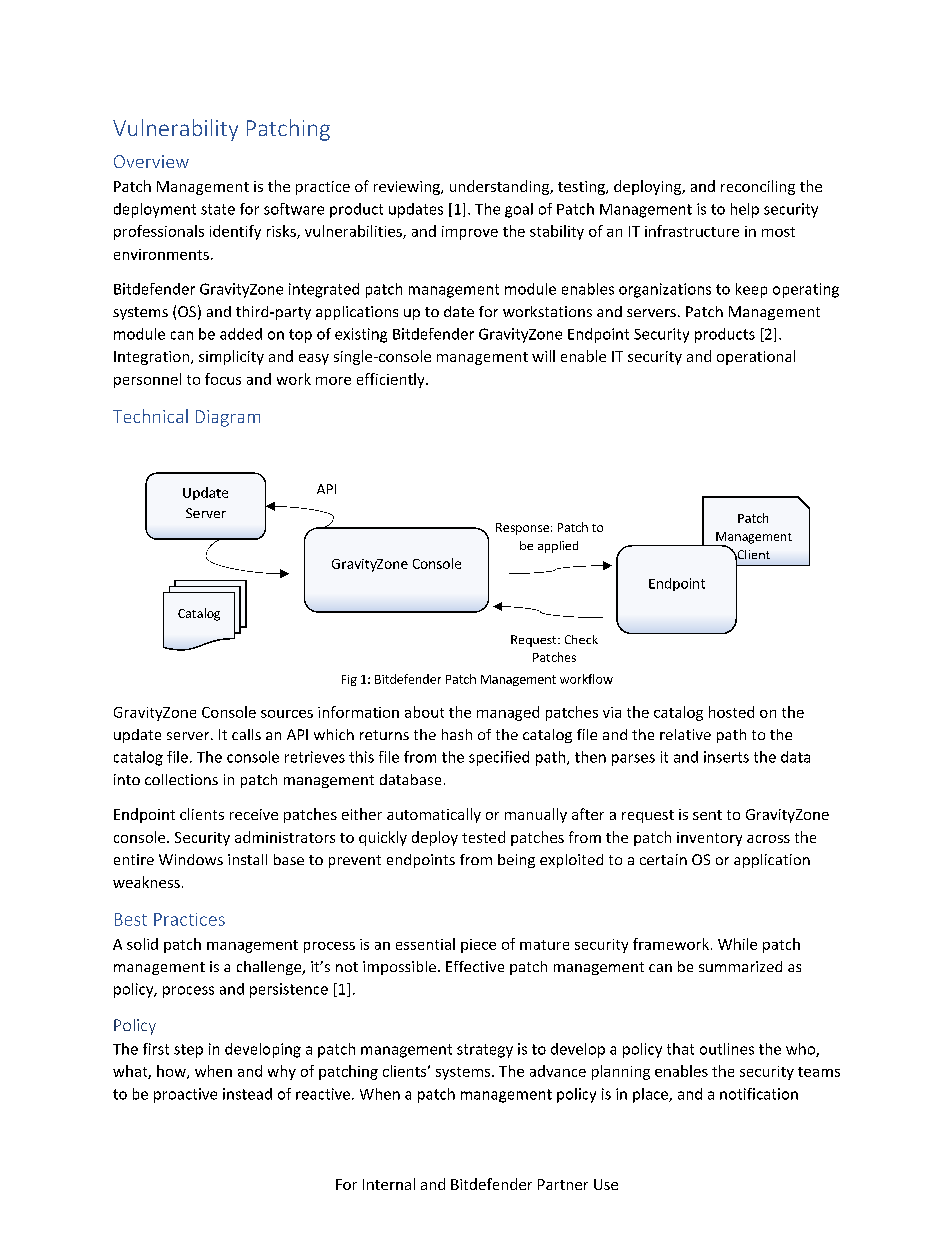  What do you see at coordinates (731, 712) in the screenshot?
I see `hosted` at bounding box center [731, 712].
